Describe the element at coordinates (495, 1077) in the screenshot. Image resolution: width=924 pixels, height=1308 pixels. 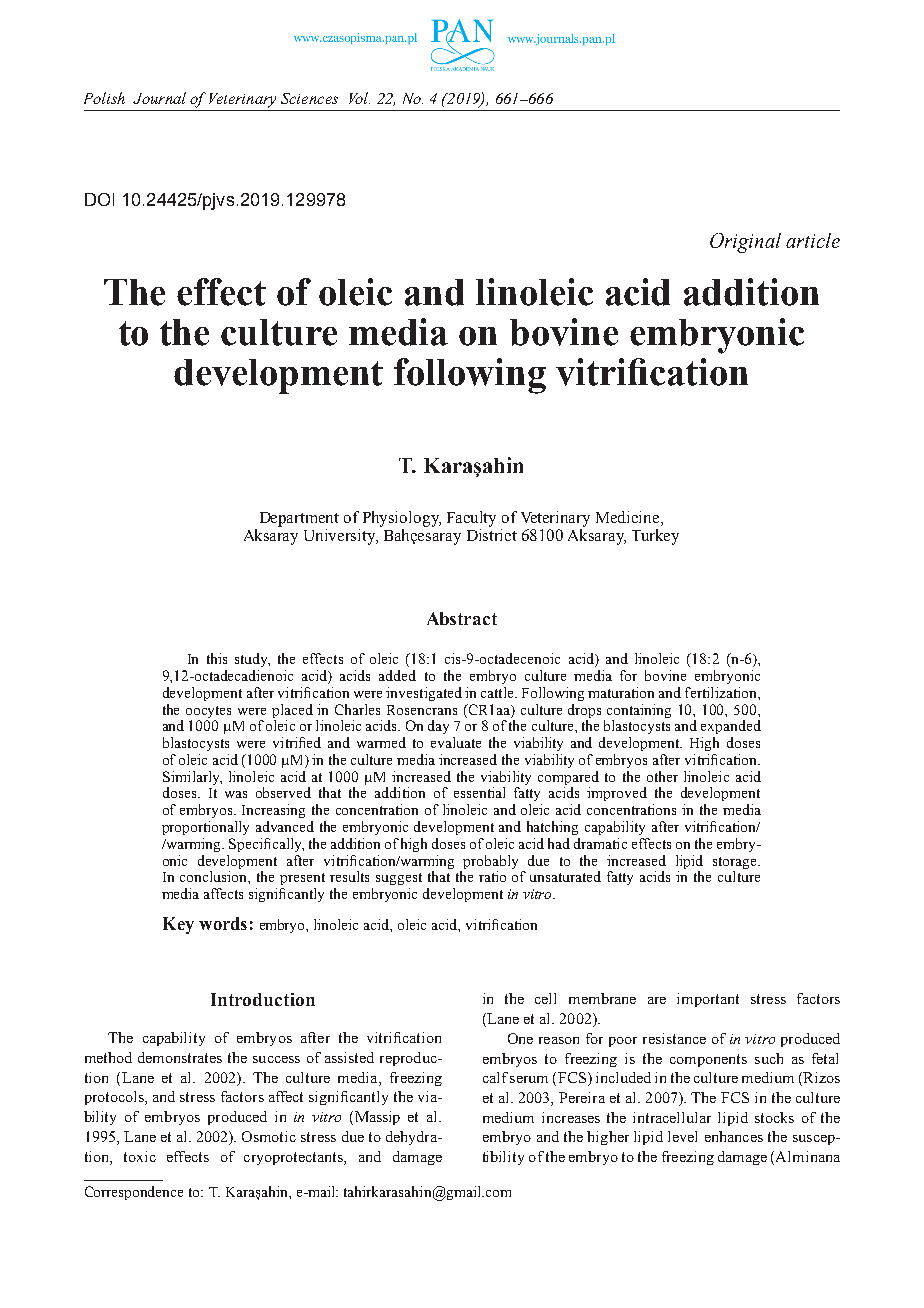
I see `calf` at that location.
